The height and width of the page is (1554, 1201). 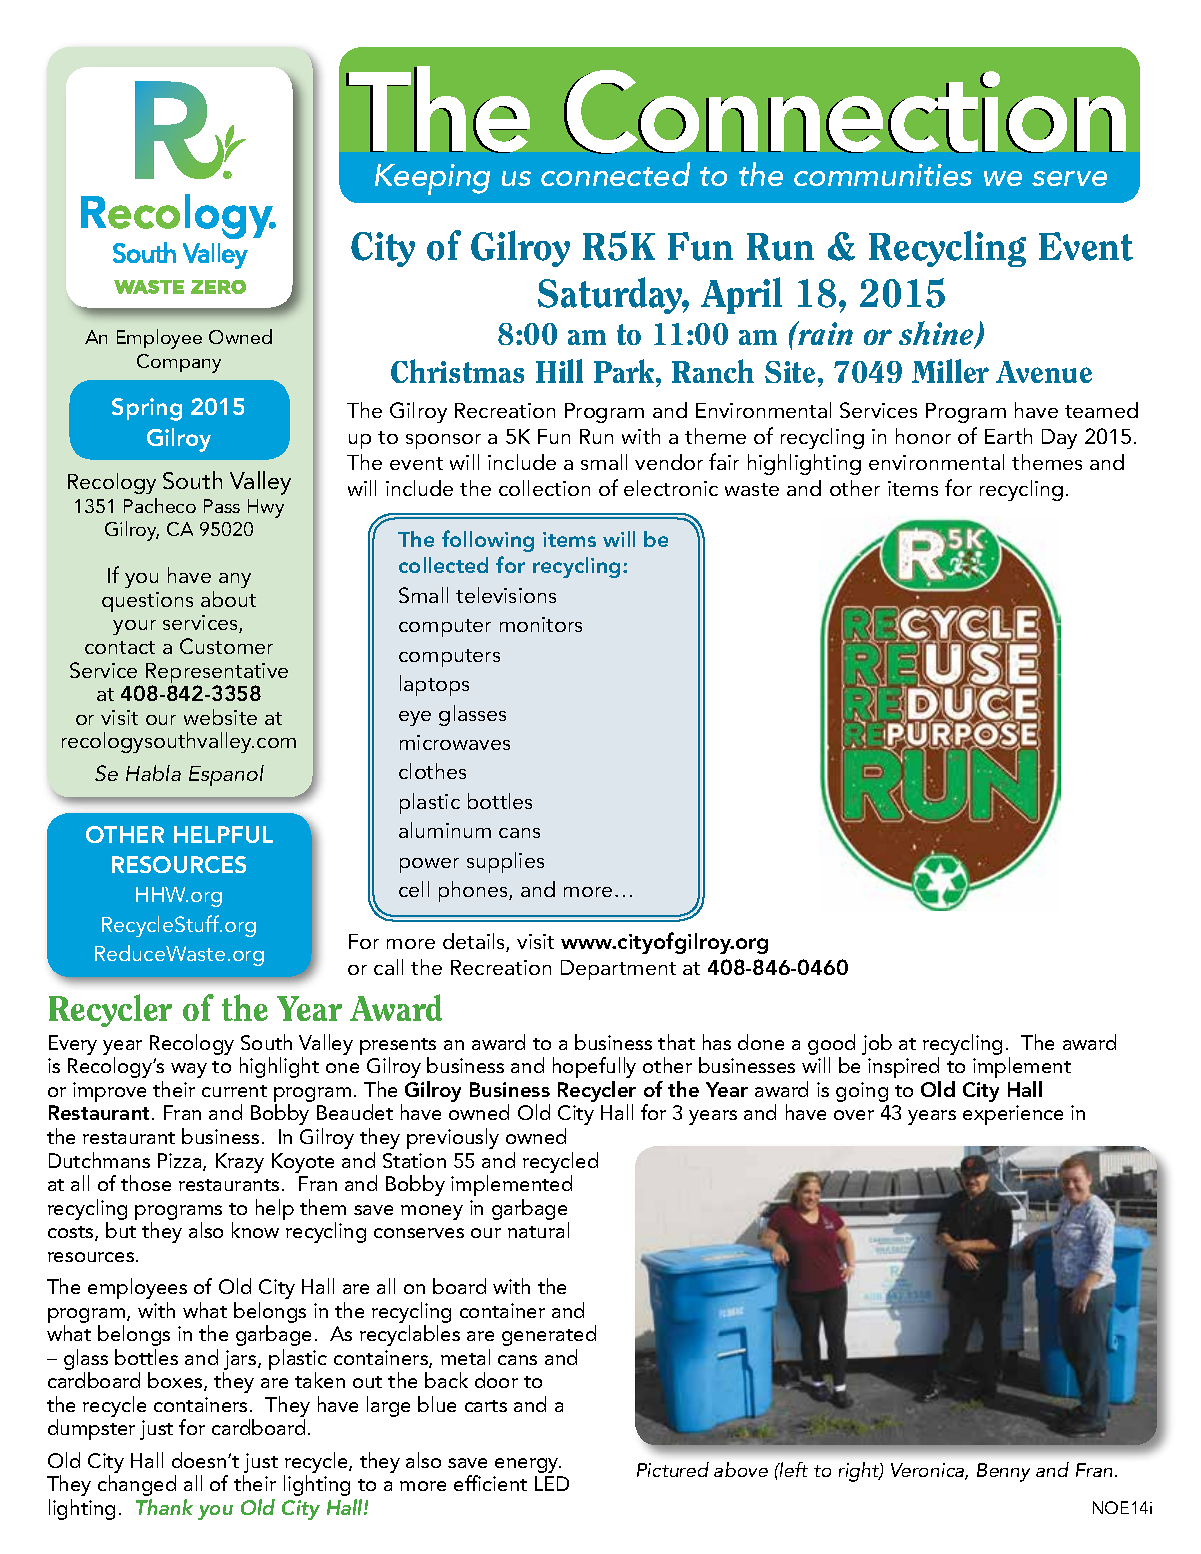 What do you see at coordinates (1008, 436) in the page?
I see `Earth` at bounding box center [1008, 436].
